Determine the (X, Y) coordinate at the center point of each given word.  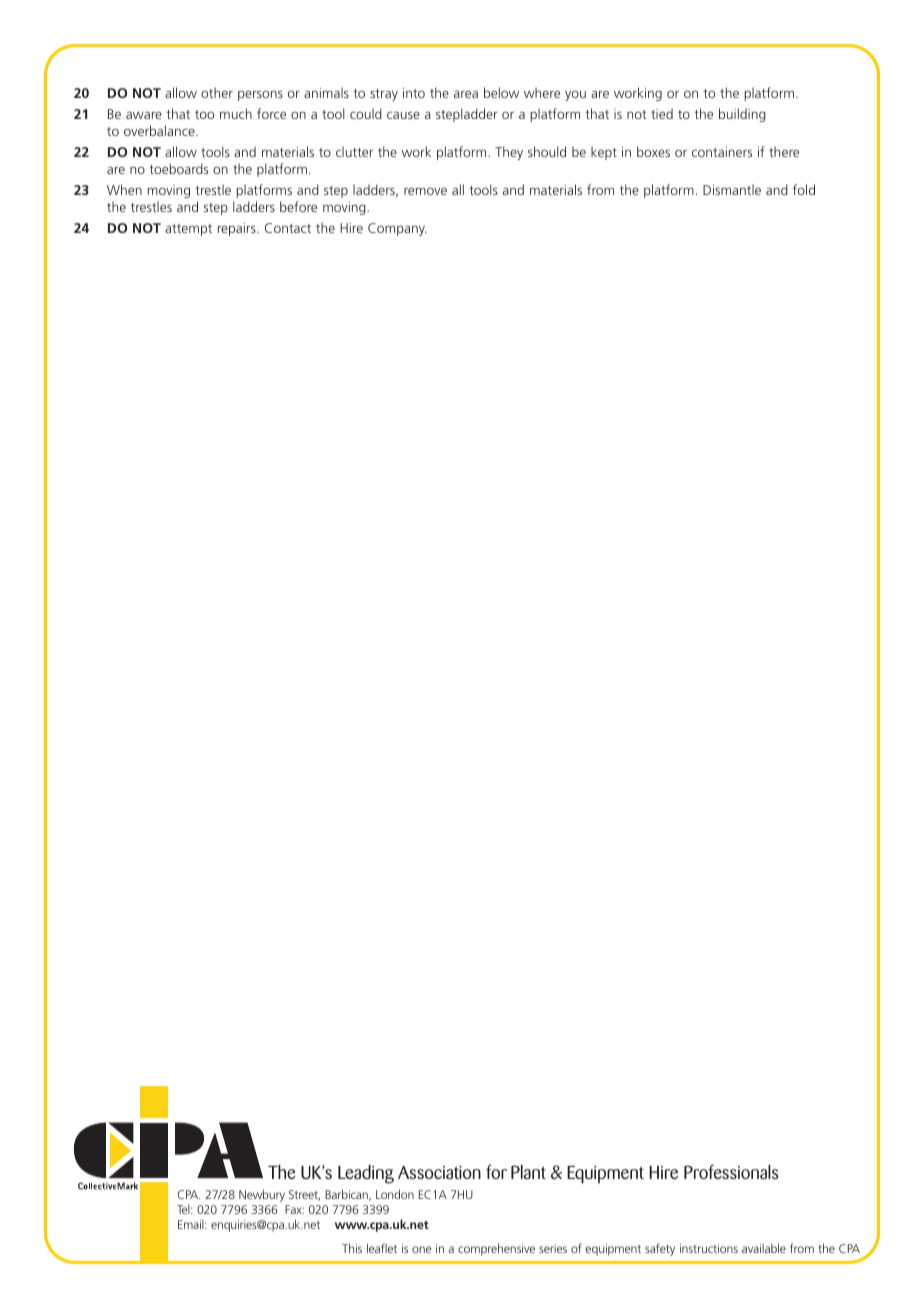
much (236, 113)
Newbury (262, 1195)
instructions (709, 1248)
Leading (366, 1174)
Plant (528, 1171)
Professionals (731, 1171)
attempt (188, 230)
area (466, 94)
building (742, 115)
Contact (288, 228)
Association (439, 1172)
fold (804, 189)
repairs (238, 229)
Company (397, 229)
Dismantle (732, 189)
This (352, 1248)
